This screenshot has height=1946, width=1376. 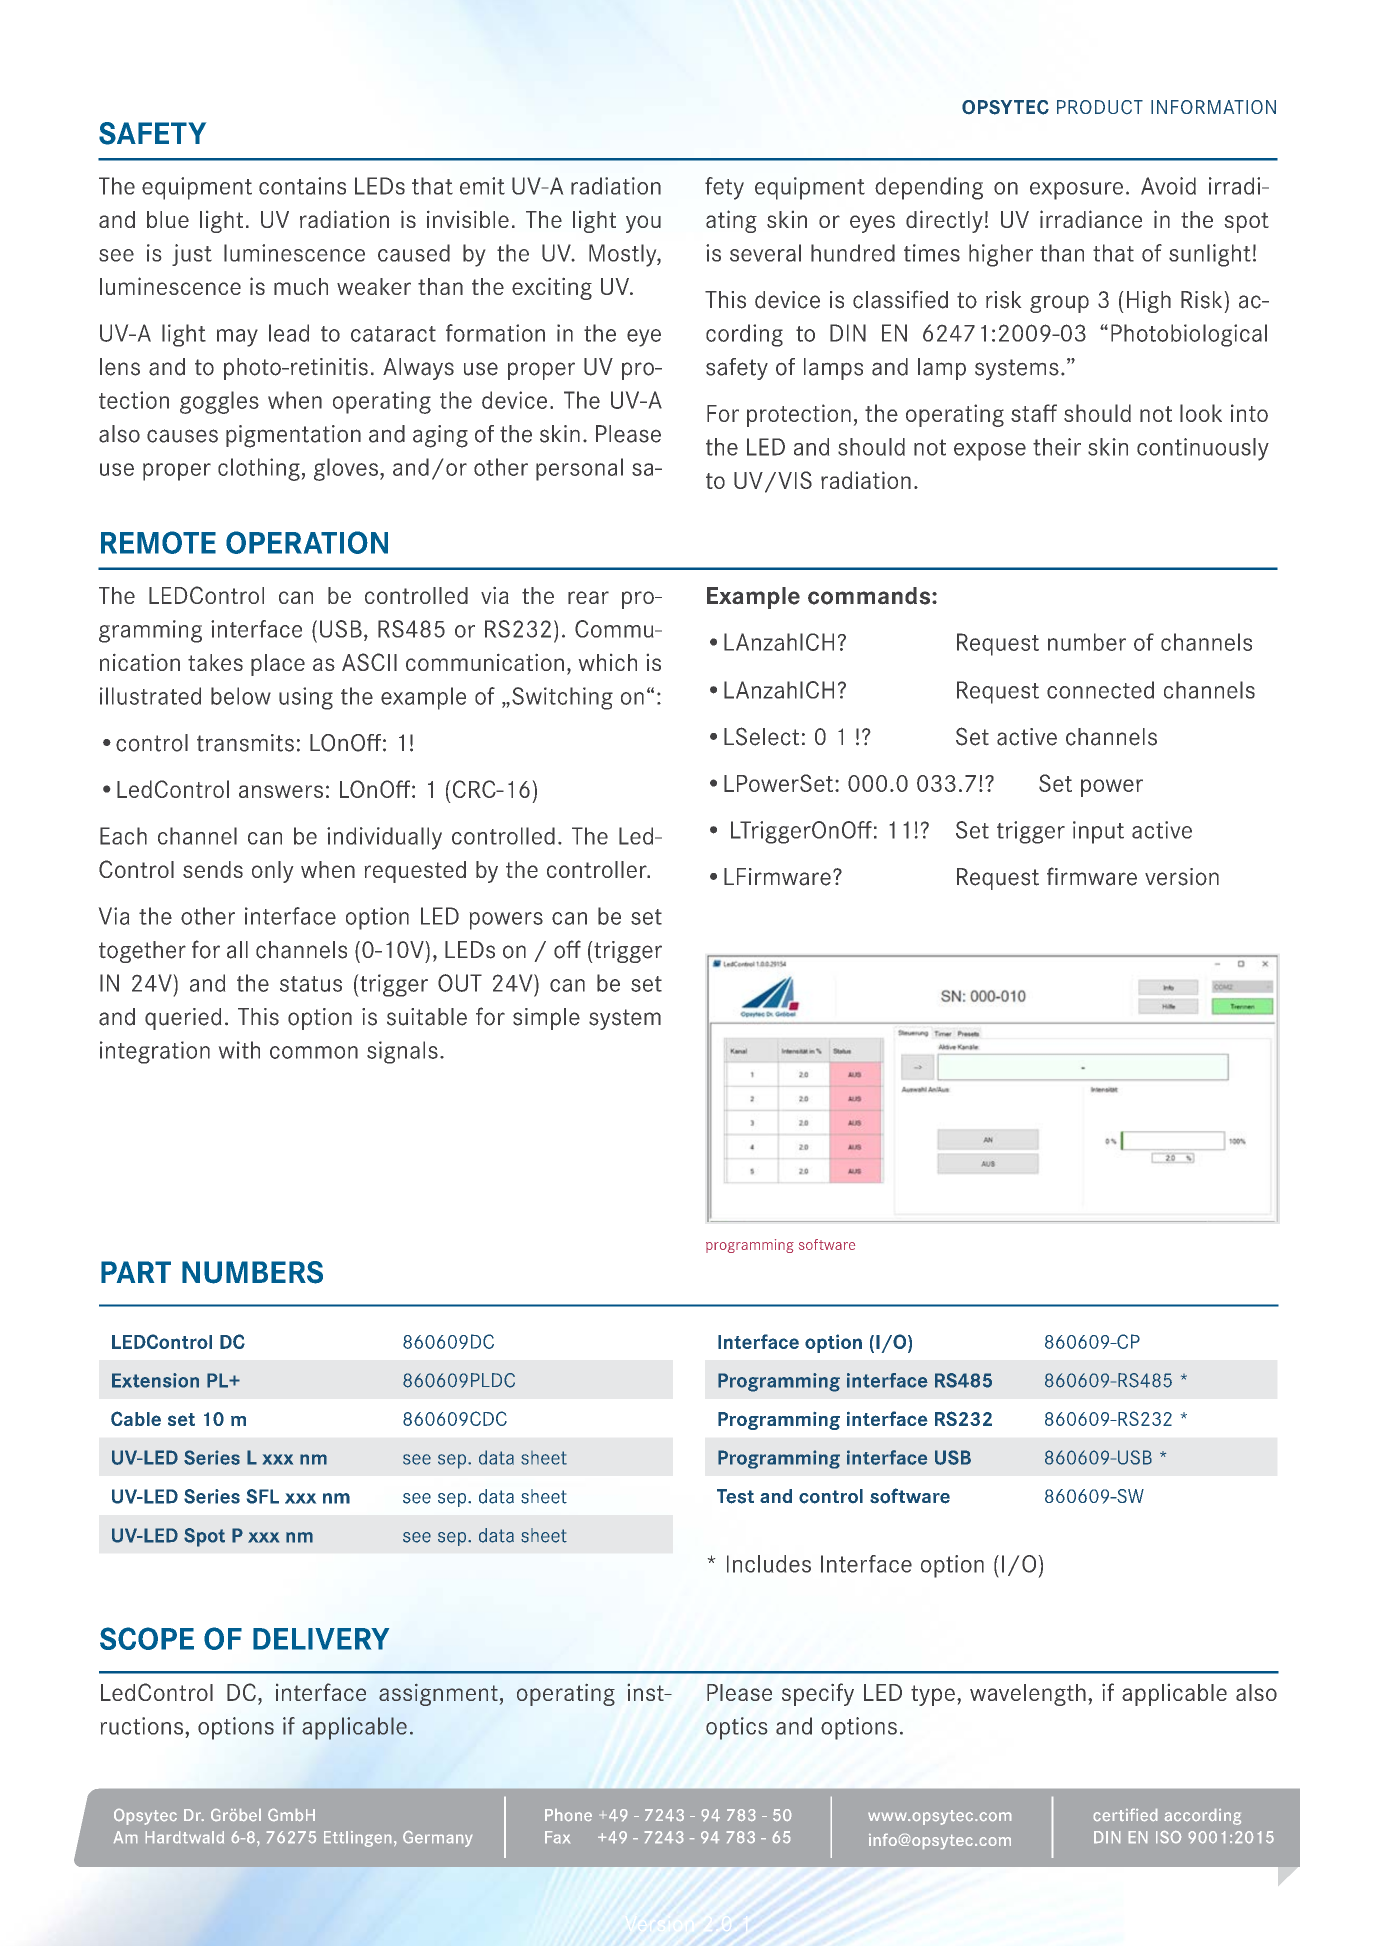 What do you see at coordinates (1098, 832) in the screenshot?
I see `input` at bounding box center [1098, 832].
